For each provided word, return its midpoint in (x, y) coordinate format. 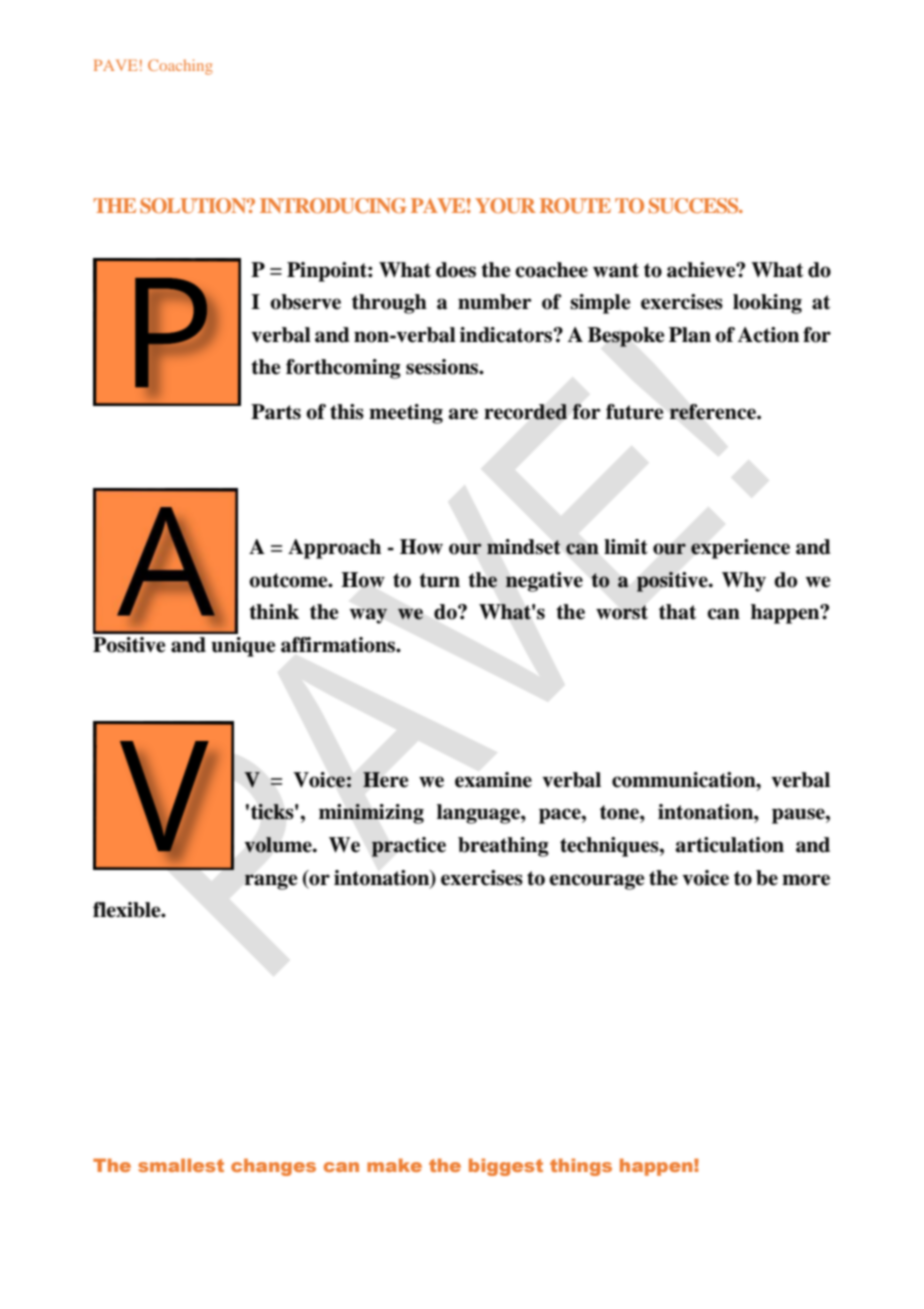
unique (243, 647)
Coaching (180, 67)
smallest (181, 1165)
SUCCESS (695, 206)
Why (744, 582)
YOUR (505, 206)
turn (439, 580)
